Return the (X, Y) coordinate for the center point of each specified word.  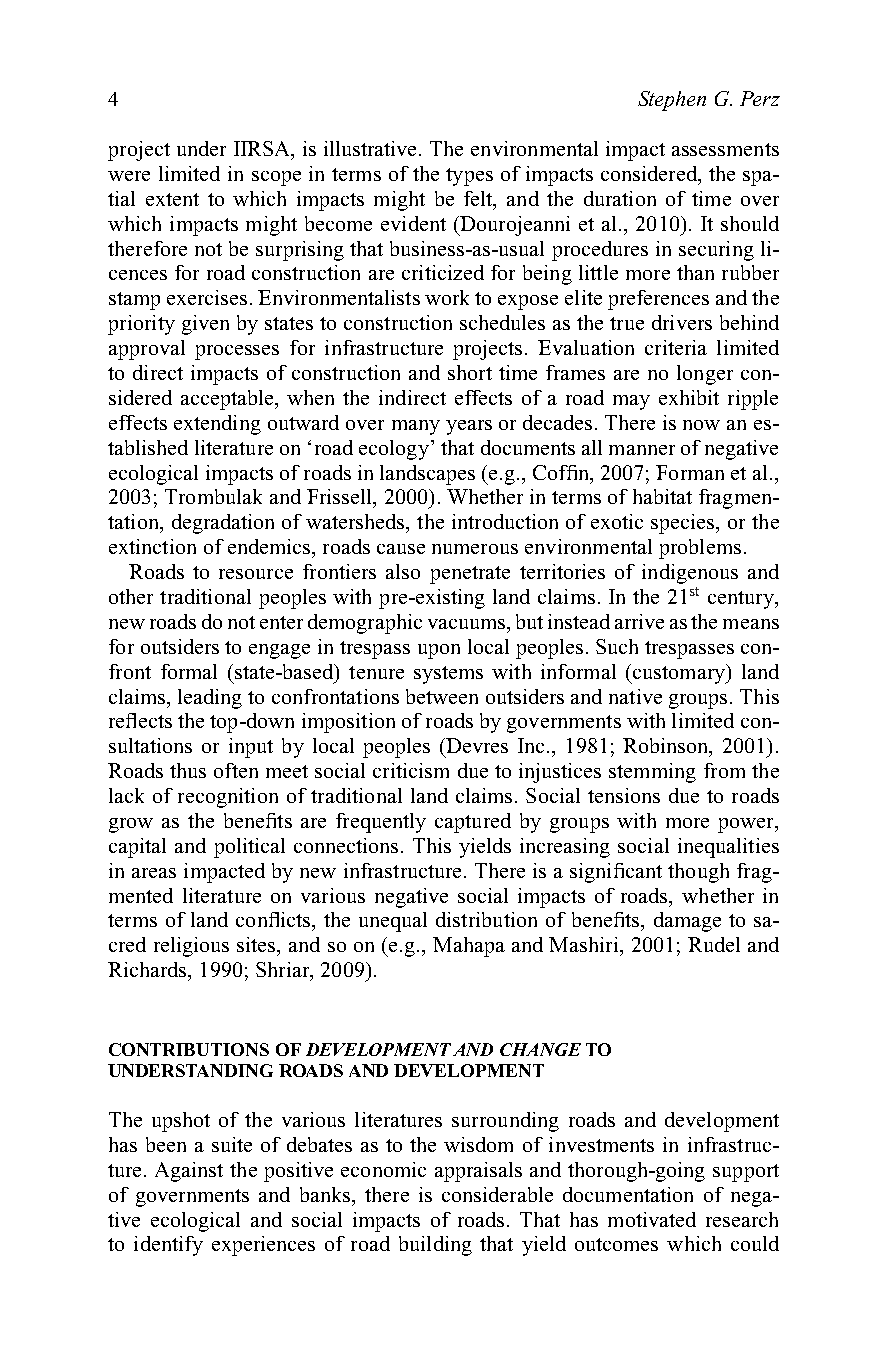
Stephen (672, 101)
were (129, 176)
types (469, 177)
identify (168, 1246)
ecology (394, 450)
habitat (662, 496)
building (435, 1246)
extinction (152, 546)
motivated (652, 1219)
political (249, 848)
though (698, 873)
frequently (381, 823)
